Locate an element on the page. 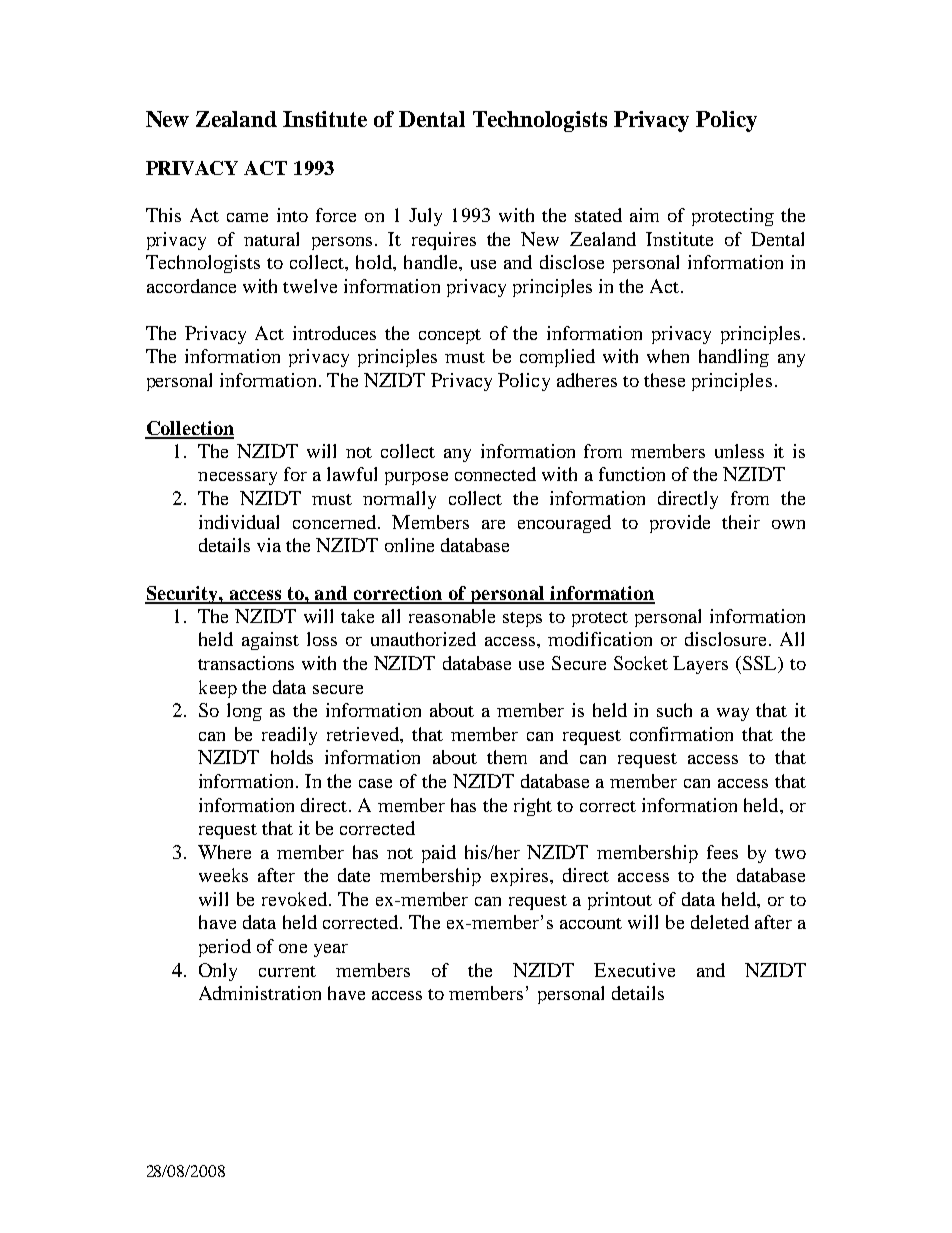 This page has height=1233, width=952. Only is located at coordinates (218, 972).
